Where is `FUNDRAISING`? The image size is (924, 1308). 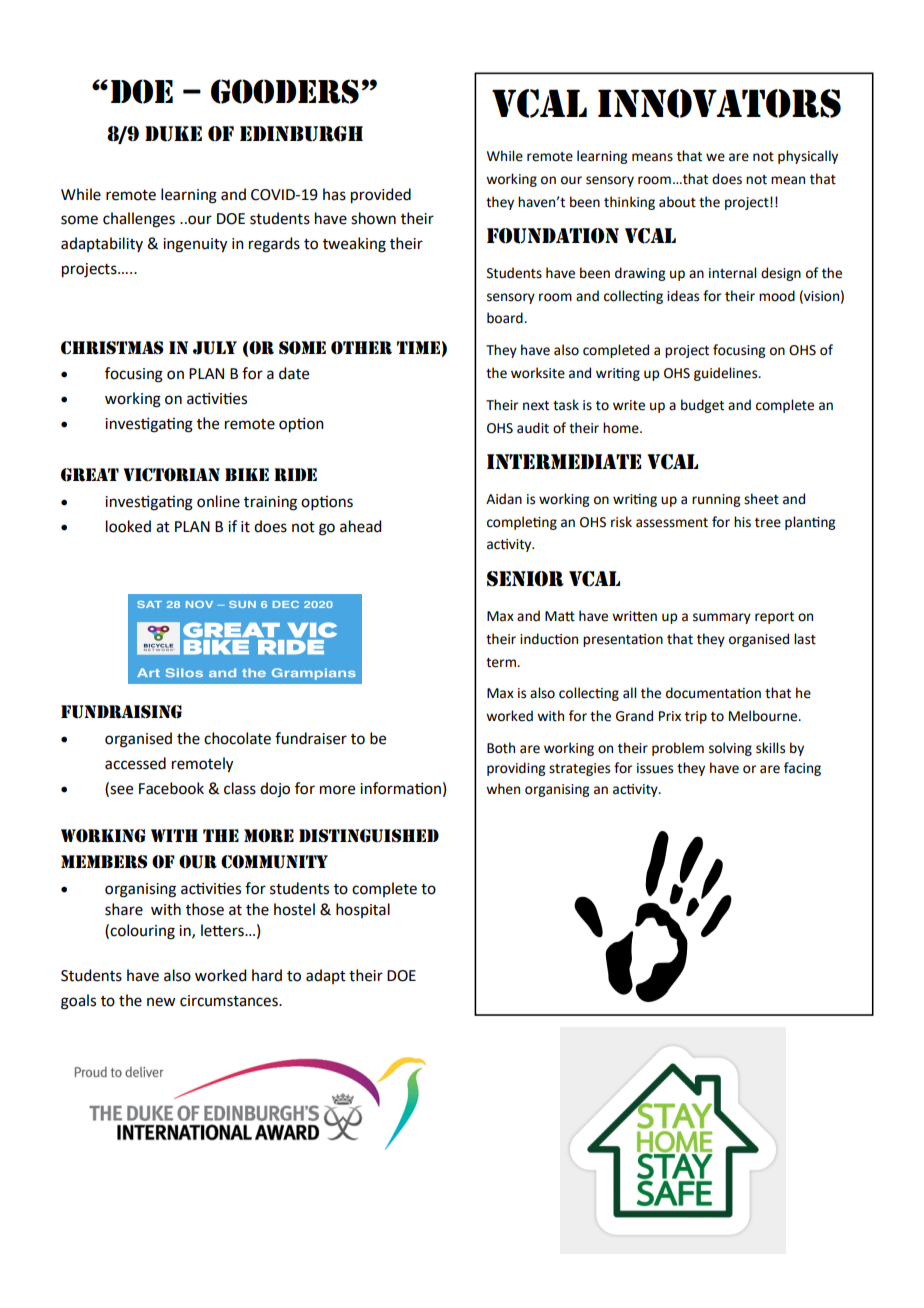 FUNDRAISING is located at coordinates (121, 712).
